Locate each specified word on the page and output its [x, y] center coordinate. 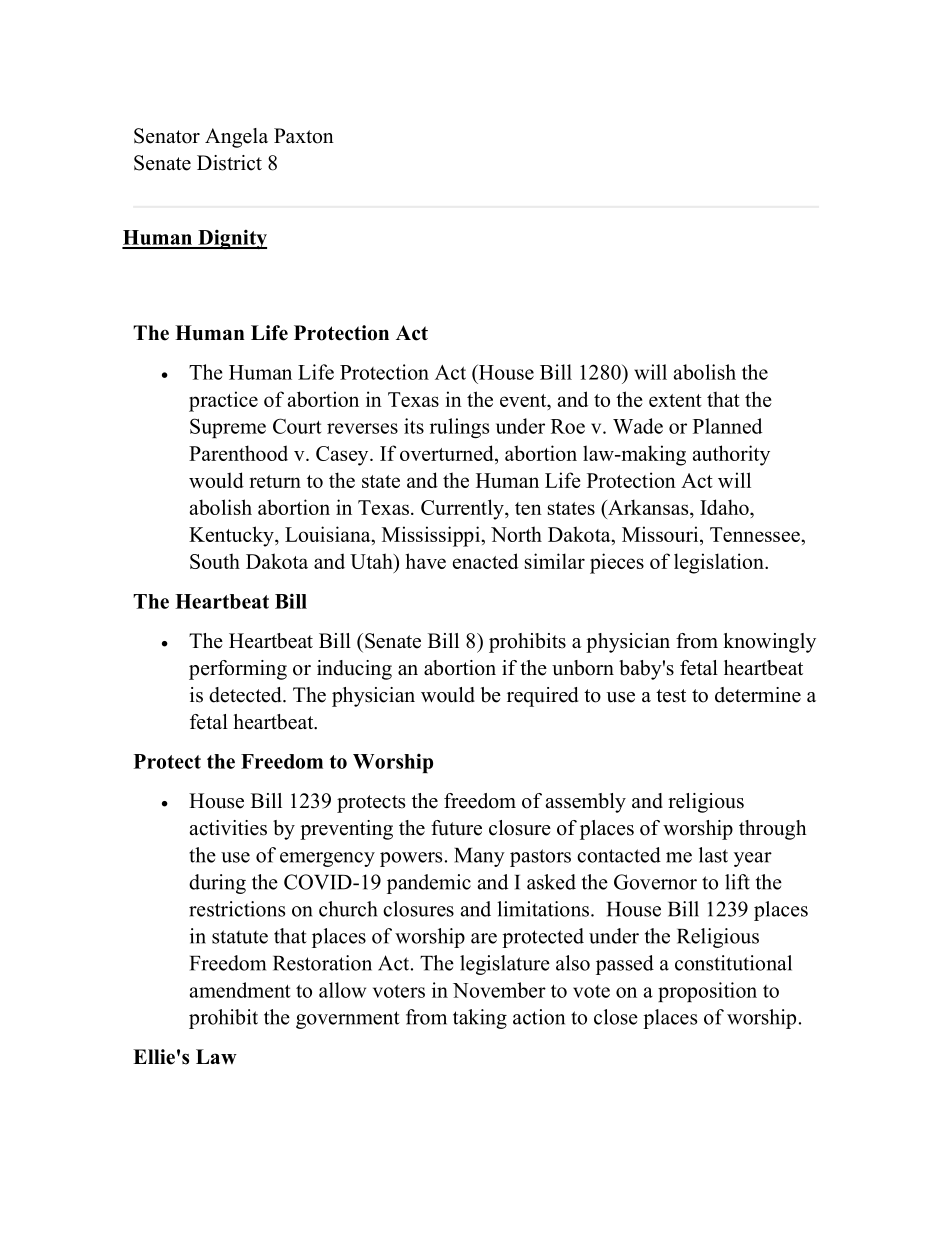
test [671, 696]
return [275, 481]
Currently [463, 509]
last [713, 855]
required [542, 697]
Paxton [304, 136]
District [229, 163]
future [456, 828]
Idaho [725, 507]
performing [238, 670]
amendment [240, 990]
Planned [727, 426]
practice [223, 401]
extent [675, 400]
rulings [459, 428]
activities [228, 828]
